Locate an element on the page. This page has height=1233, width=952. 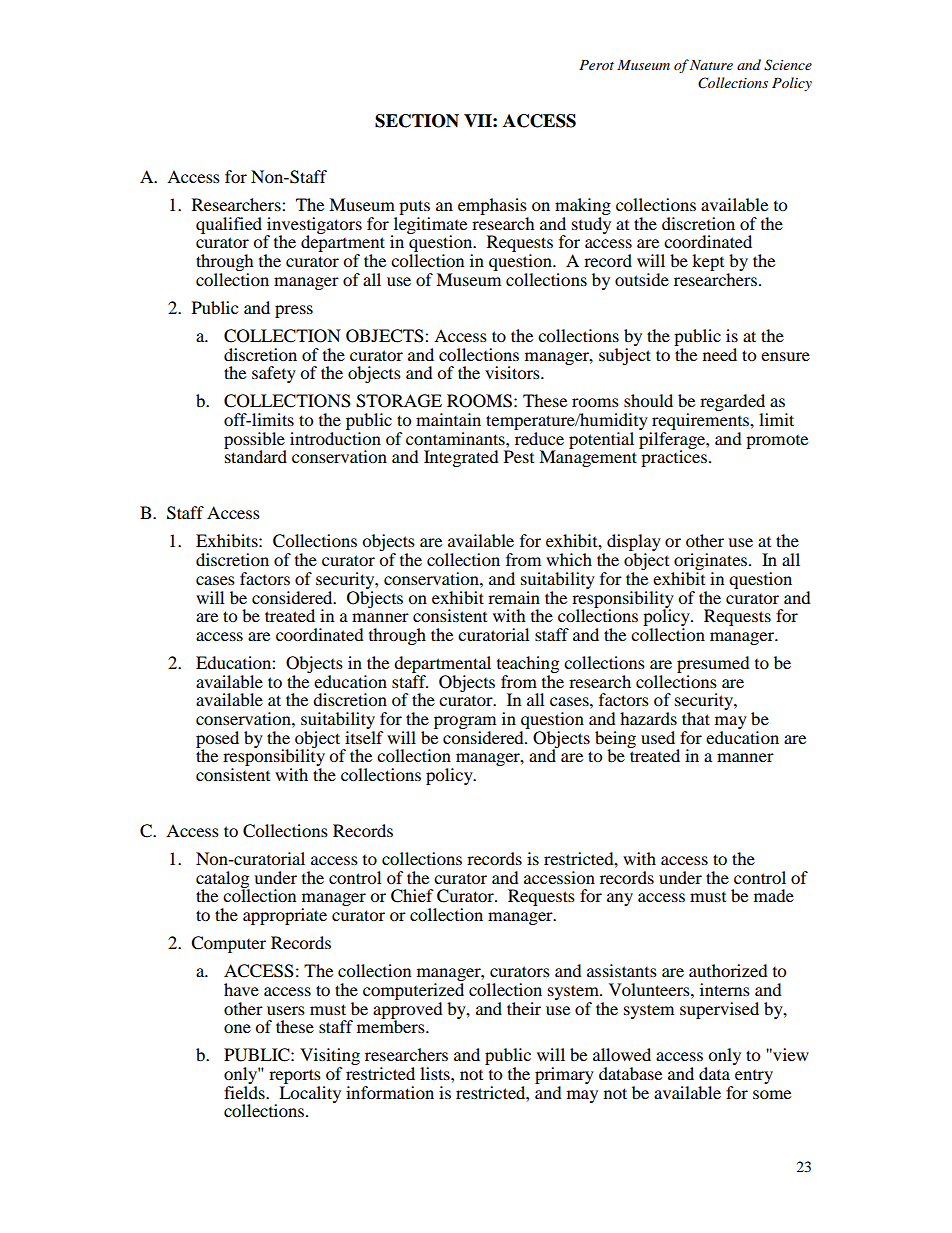
standard is located at coordinates (255, 455).
